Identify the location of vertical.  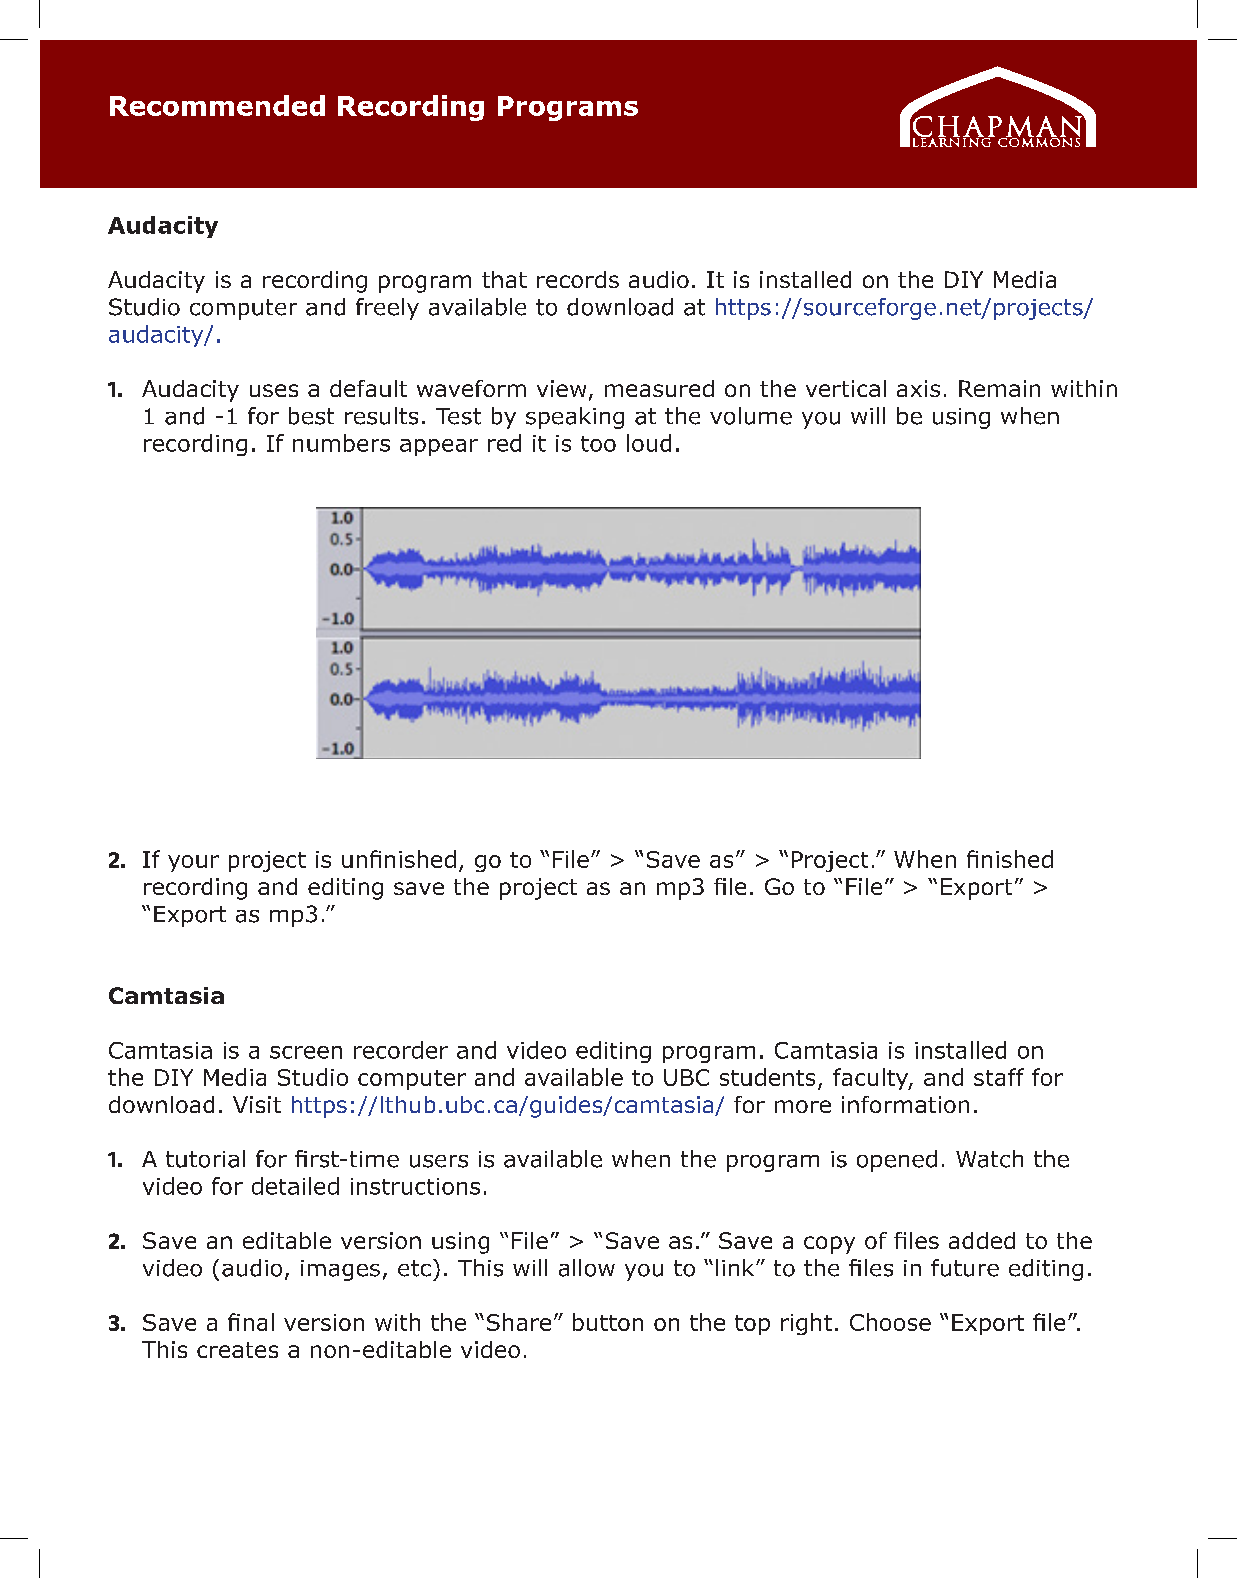
(846, 388).
